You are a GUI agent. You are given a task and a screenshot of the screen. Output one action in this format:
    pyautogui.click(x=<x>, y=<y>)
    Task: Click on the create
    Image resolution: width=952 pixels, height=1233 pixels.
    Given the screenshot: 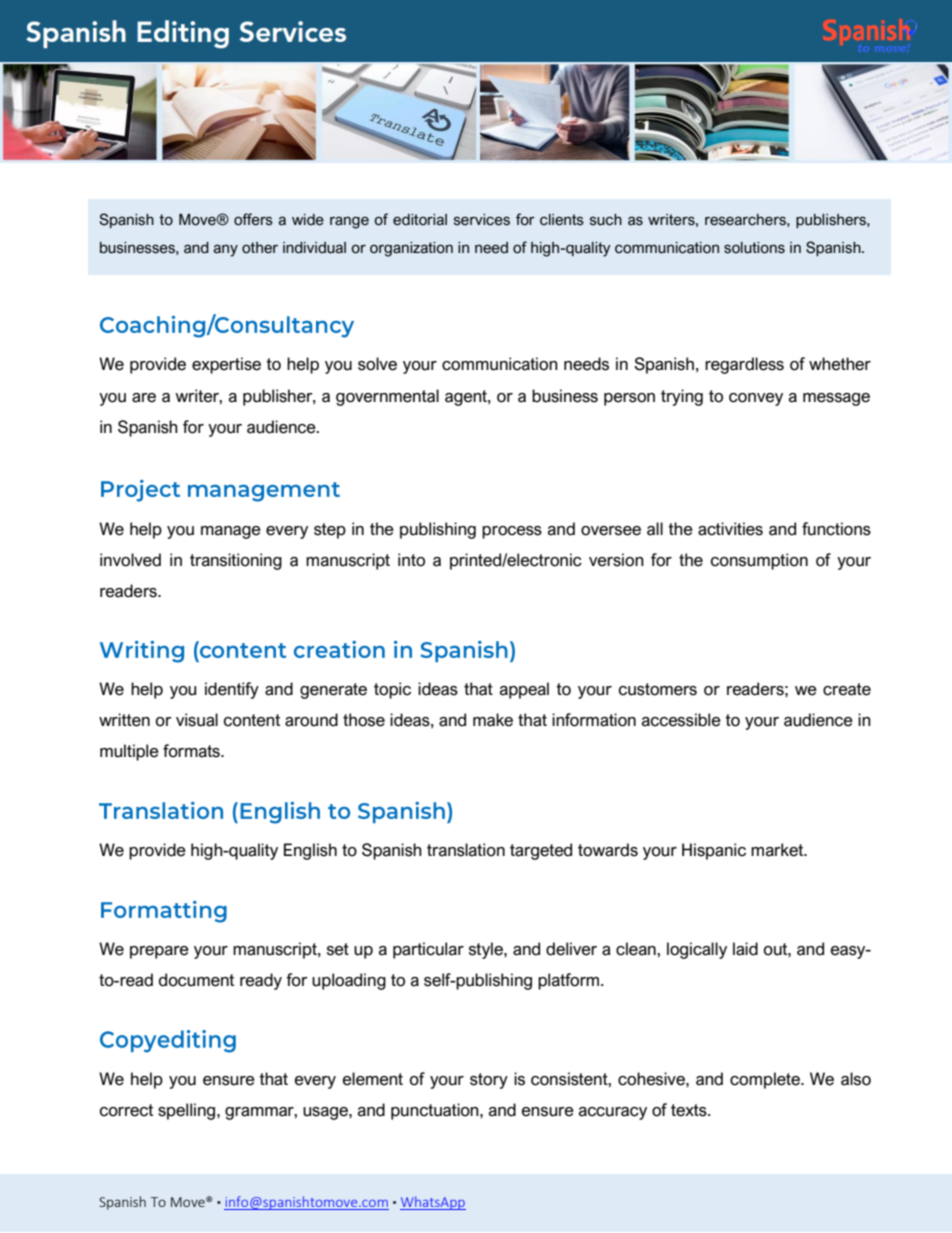 What is the action you would take?
    pyautogui.click(x=847, y=689)
